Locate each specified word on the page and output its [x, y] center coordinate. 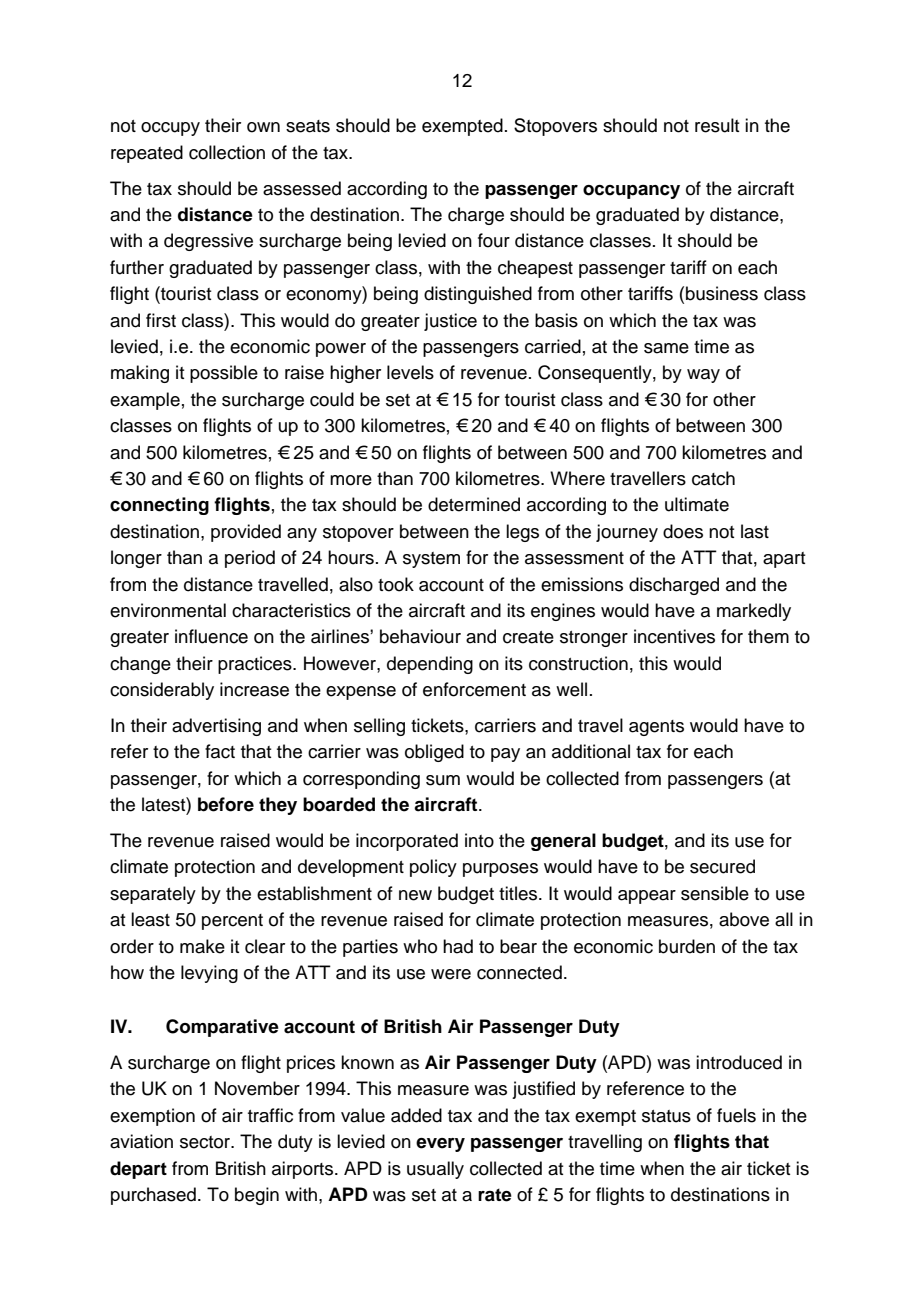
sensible [715, 893]
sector [206, 1142]
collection [227, 152]
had [458, 946]
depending [430, 665]
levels [410, 372]
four [494, 240]
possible [224, 374]
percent [232, 922]
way [703, 376]
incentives [674, 636]
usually [435, 1170]
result [717, 125]
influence [211, 636]
